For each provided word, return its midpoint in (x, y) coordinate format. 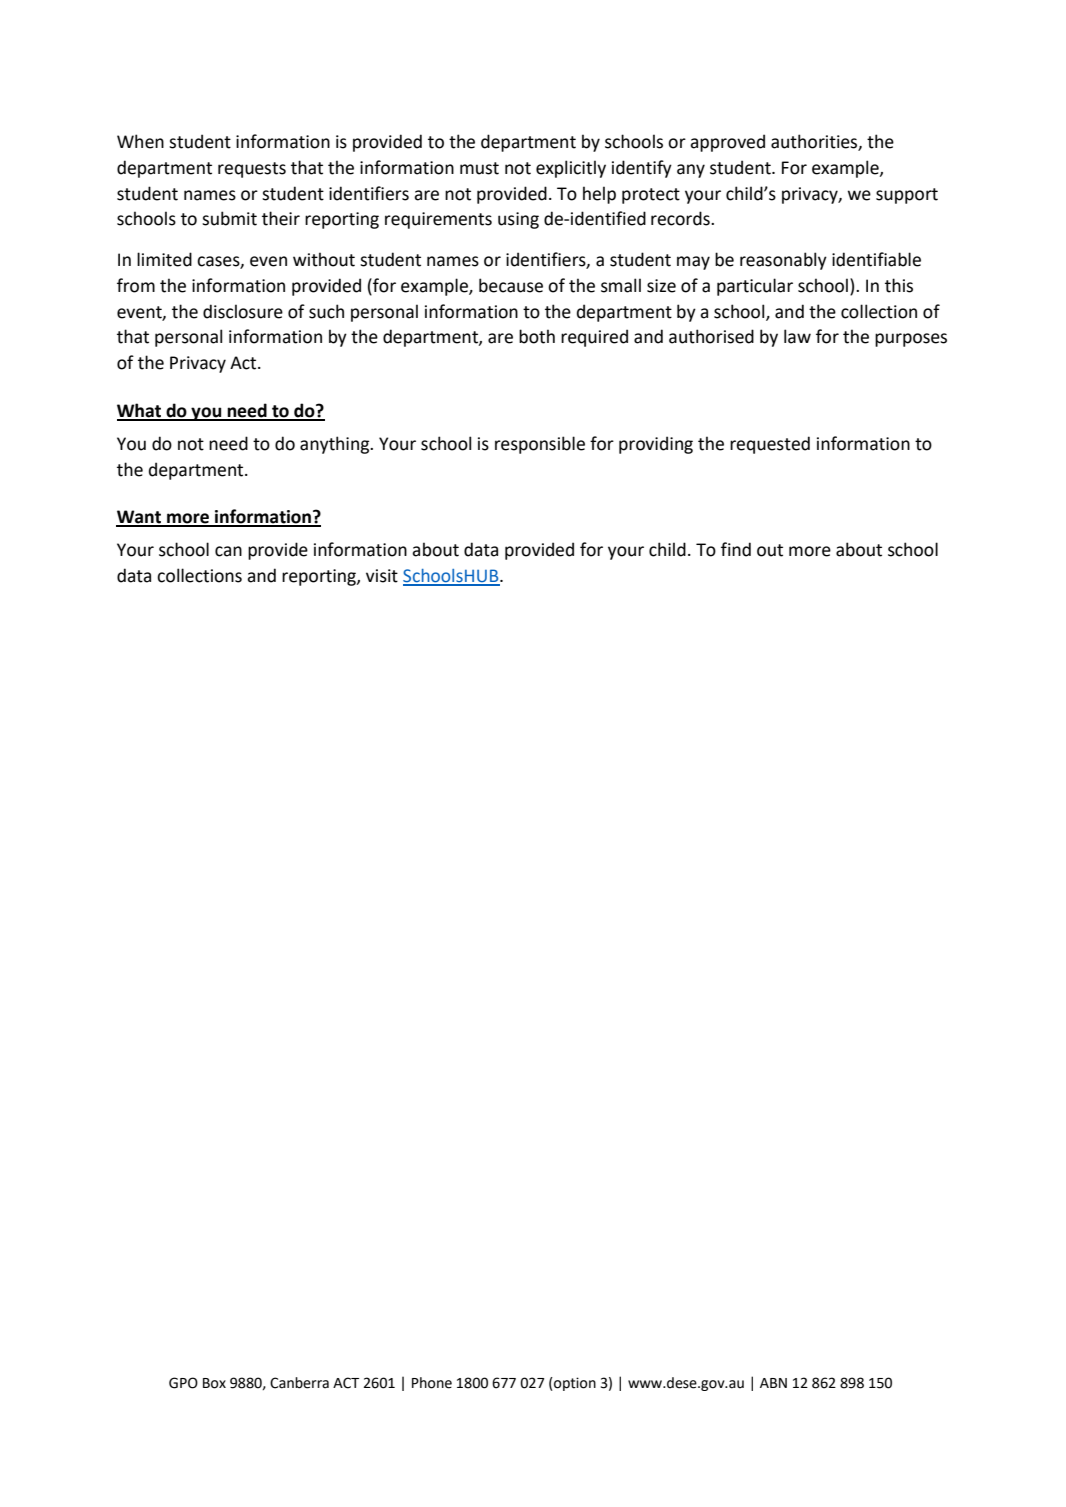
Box (214, 1383)
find (736, 549)
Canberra (299, 1383)
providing (656, 445)
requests (252, 170)
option (574, 1384)
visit (382, 576)
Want (140, 518)
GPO (183, 1383)
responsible (540, 445)
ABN (773, 1383)
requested (770, 445)
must (479, 168)
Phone (432, 1383)
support (907, 196)
